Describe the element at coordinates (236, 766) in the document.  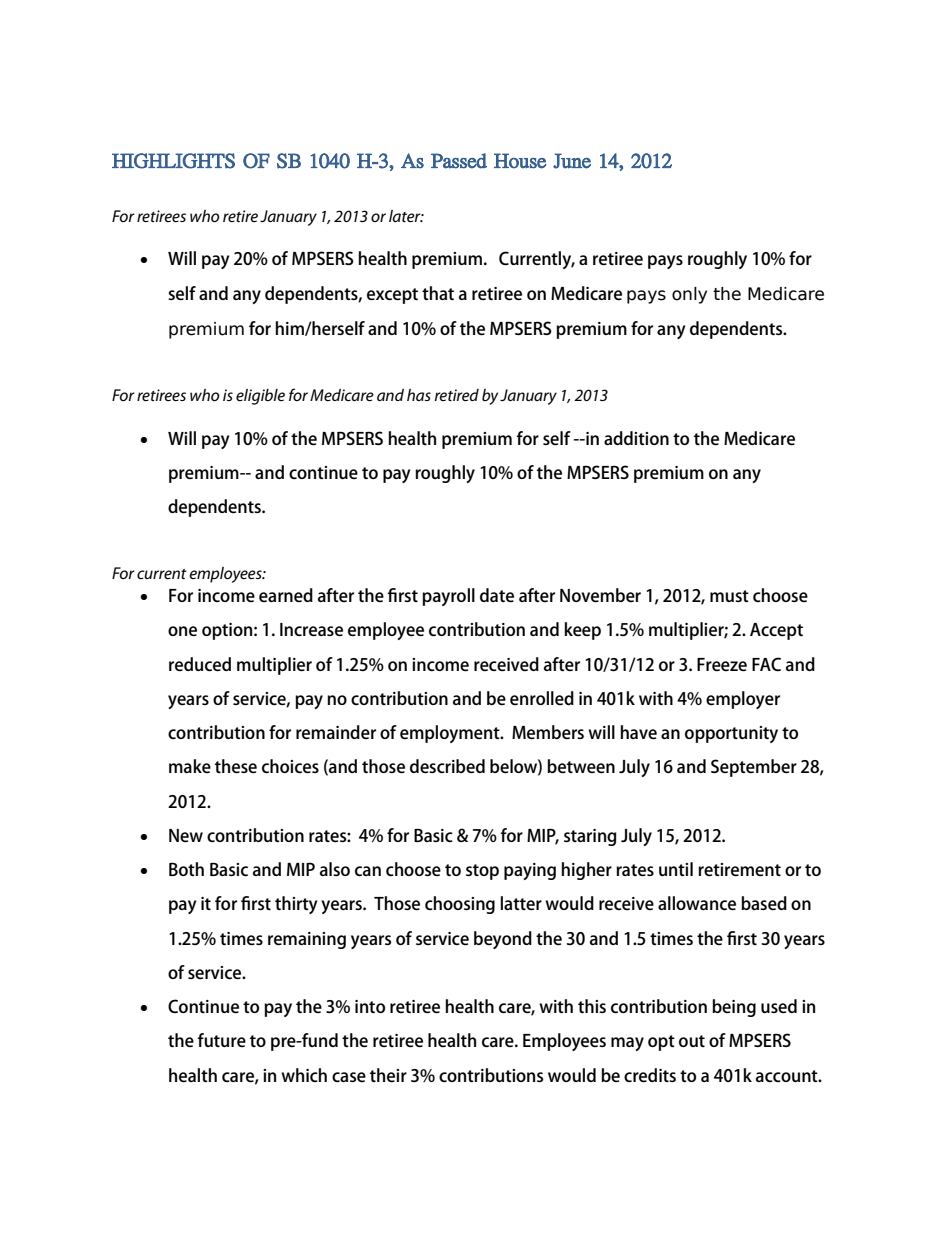
I see `these` at that location.
